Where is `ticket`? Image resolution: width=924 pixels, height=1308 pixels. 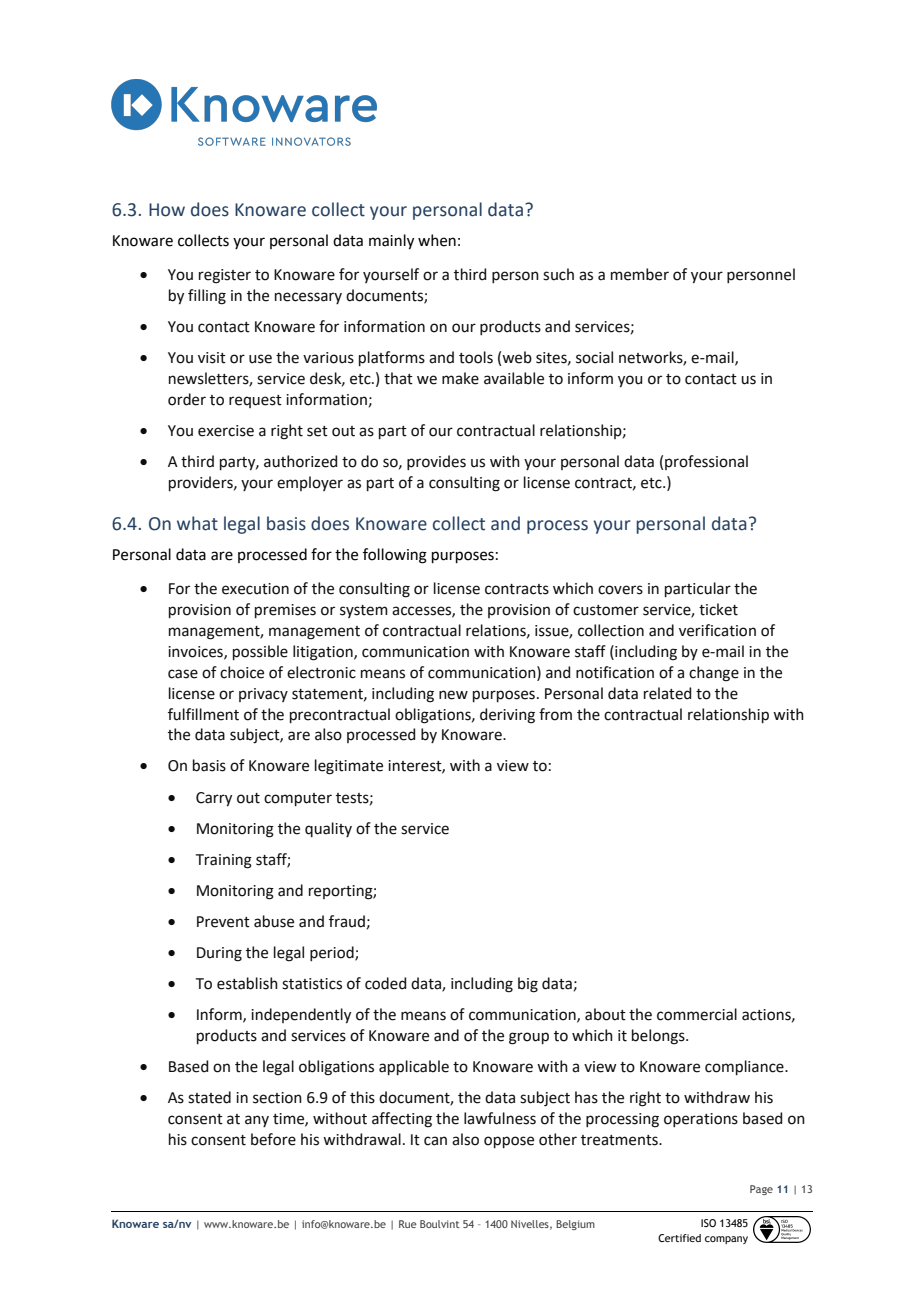
ticket is located at coordinates (718, 609).
